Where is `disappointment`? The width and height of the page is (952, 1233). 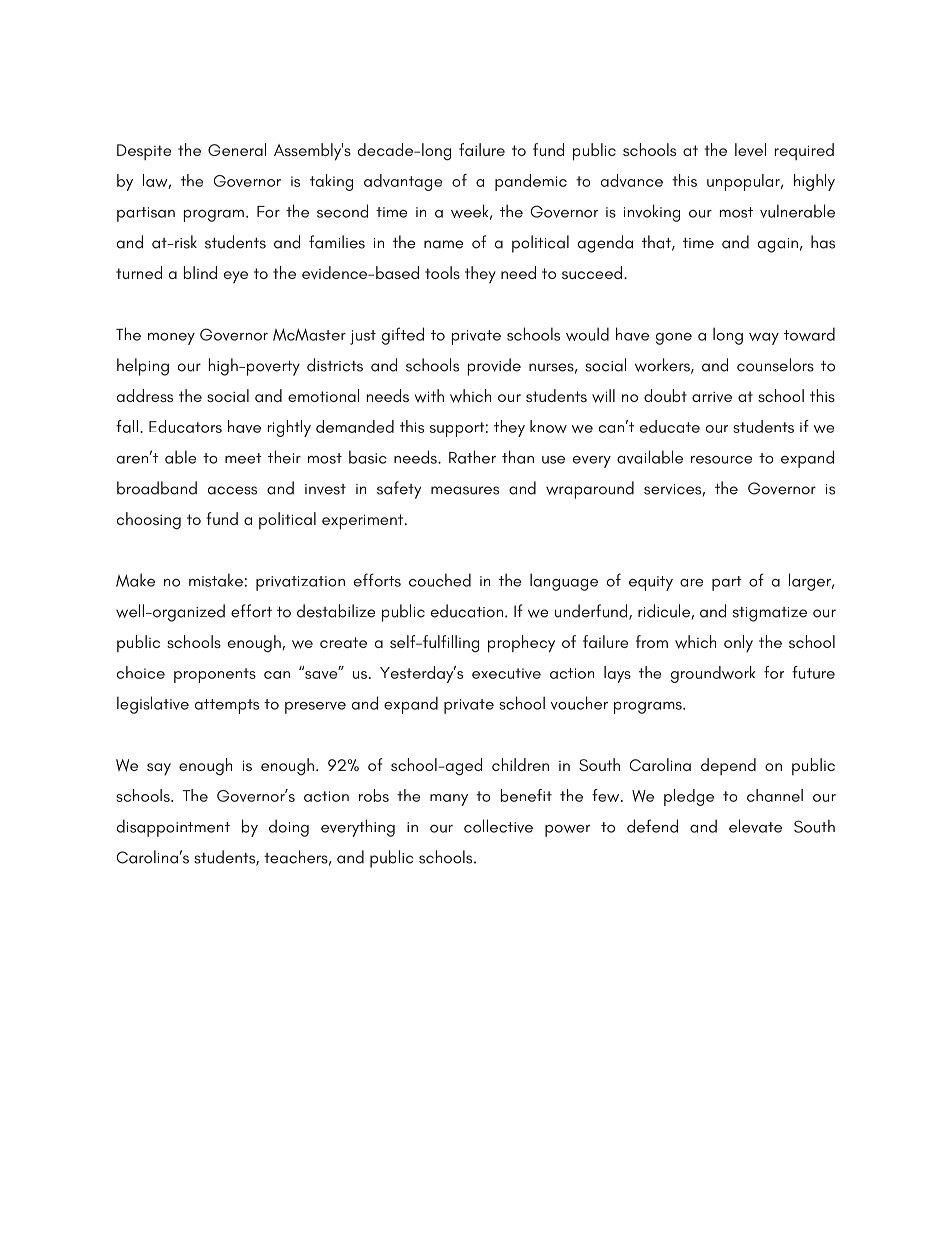
disappointment is located at coordinates (173, 828).
